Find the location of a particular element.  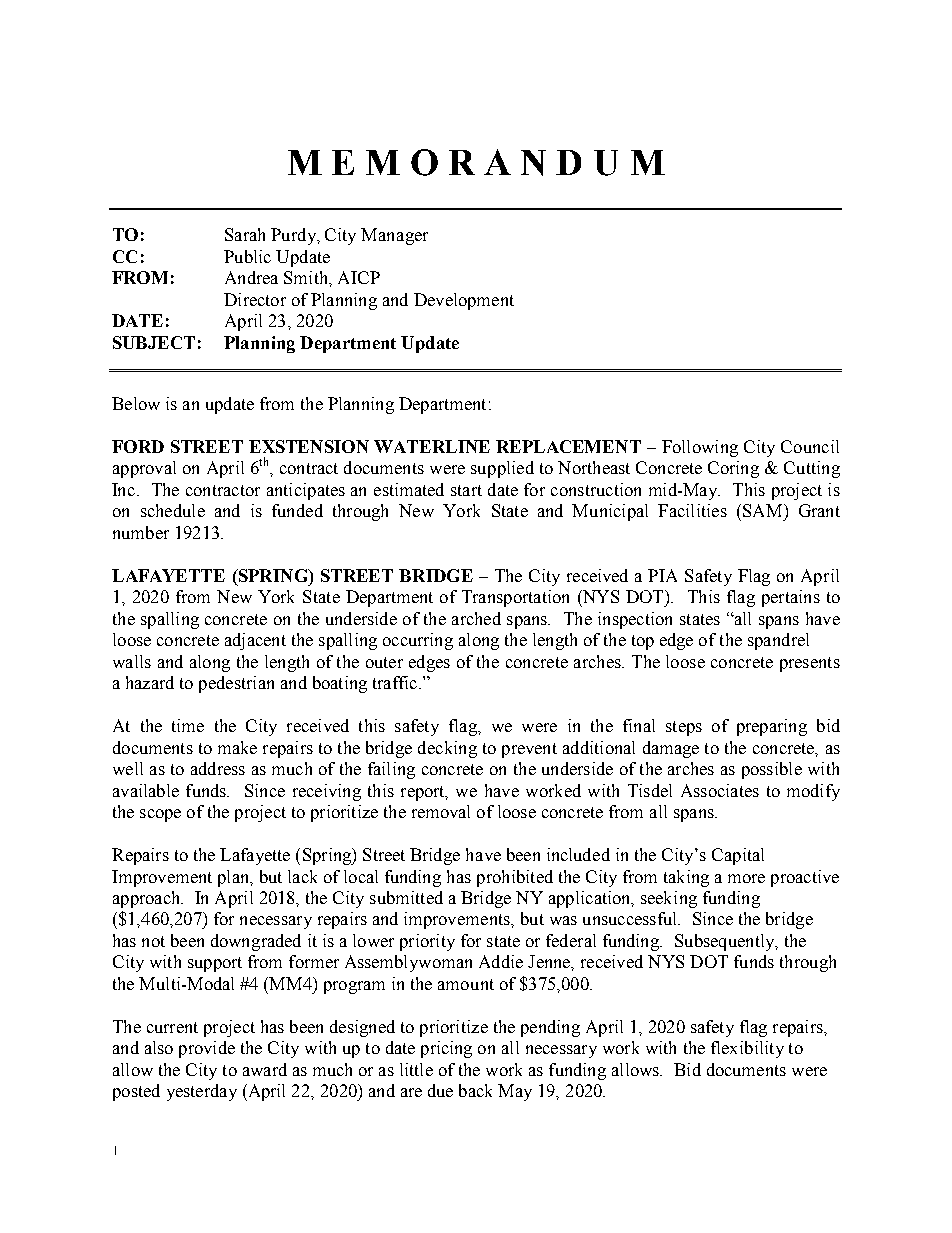

Associates is located at coordinates (720, 790).
